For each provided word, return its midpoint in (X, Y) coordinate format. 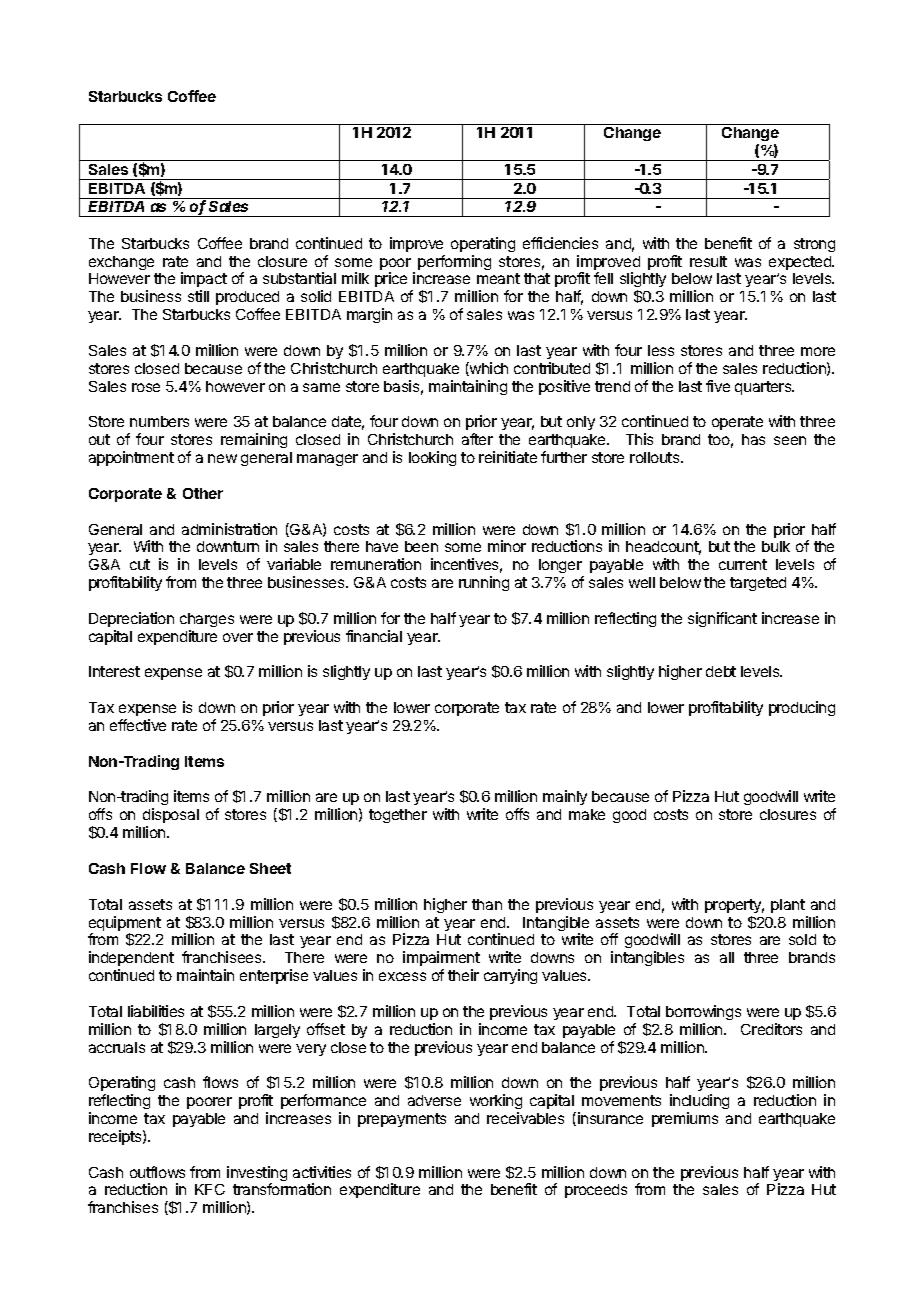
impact (204, 281)
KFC (210, 1189)
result (708, 261)
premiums (685, 1119)
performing (454, 262)
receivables (525, 1118)
